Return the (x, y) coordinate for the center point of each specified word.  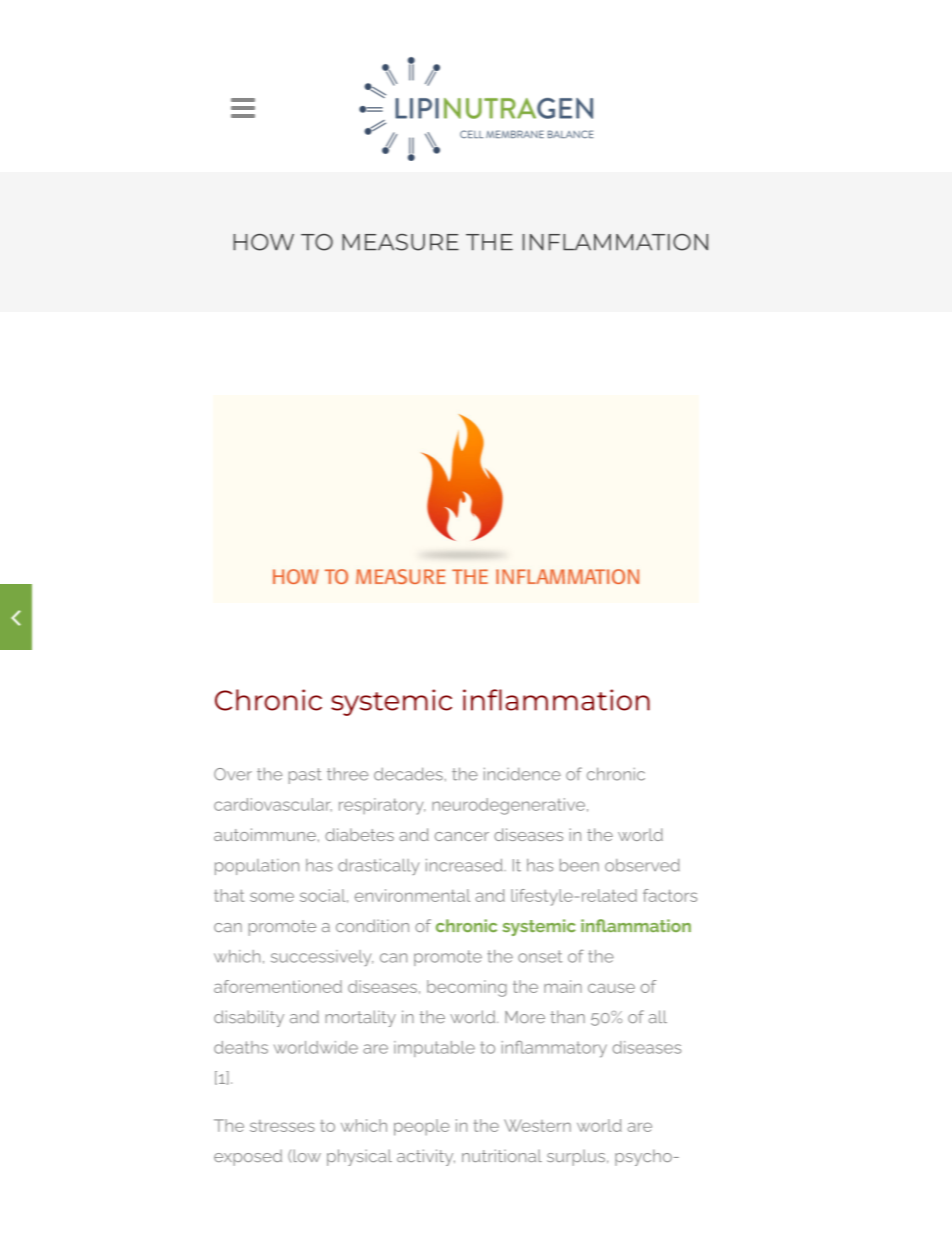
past (305, 776)
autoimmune (265, 834)
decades (408, 774)
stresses (282, 1126)
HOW (263, 242)
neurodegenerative (510, 806)
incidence (522, 774)
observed (642, 865)
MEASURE (400, 242)
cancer (462, 836)
